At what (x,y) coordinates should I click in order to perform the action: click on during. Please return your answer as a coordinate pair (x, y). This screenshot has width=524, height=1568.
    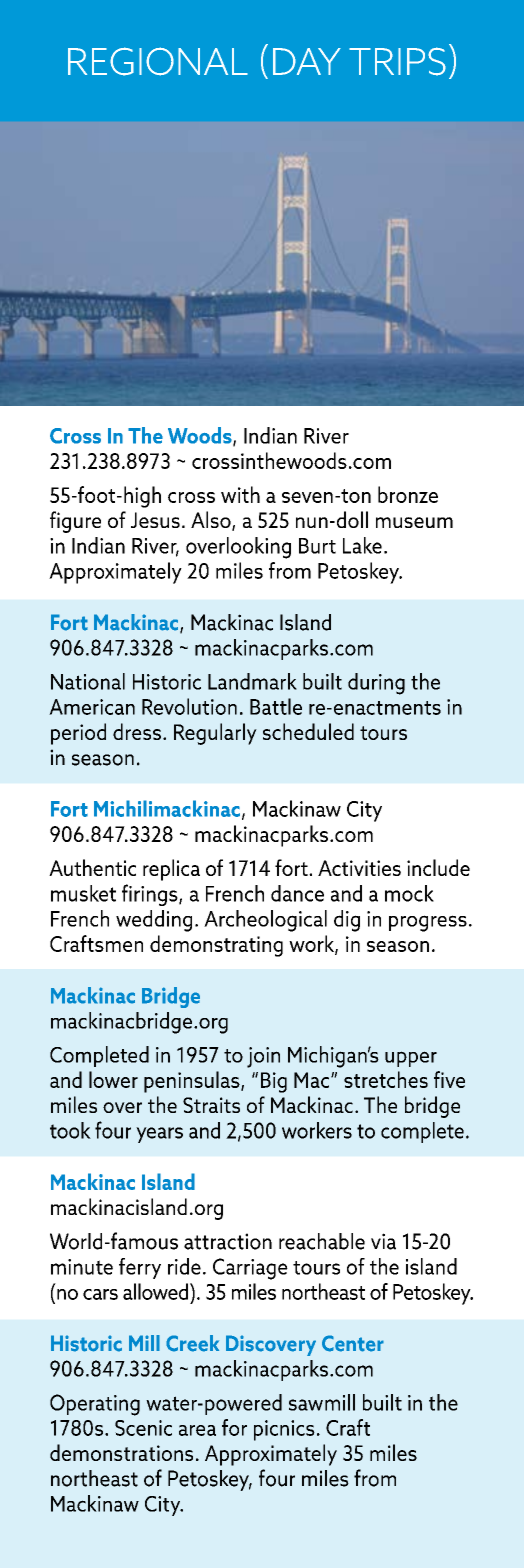
    Looking at the image, I should click on (376, 684).
